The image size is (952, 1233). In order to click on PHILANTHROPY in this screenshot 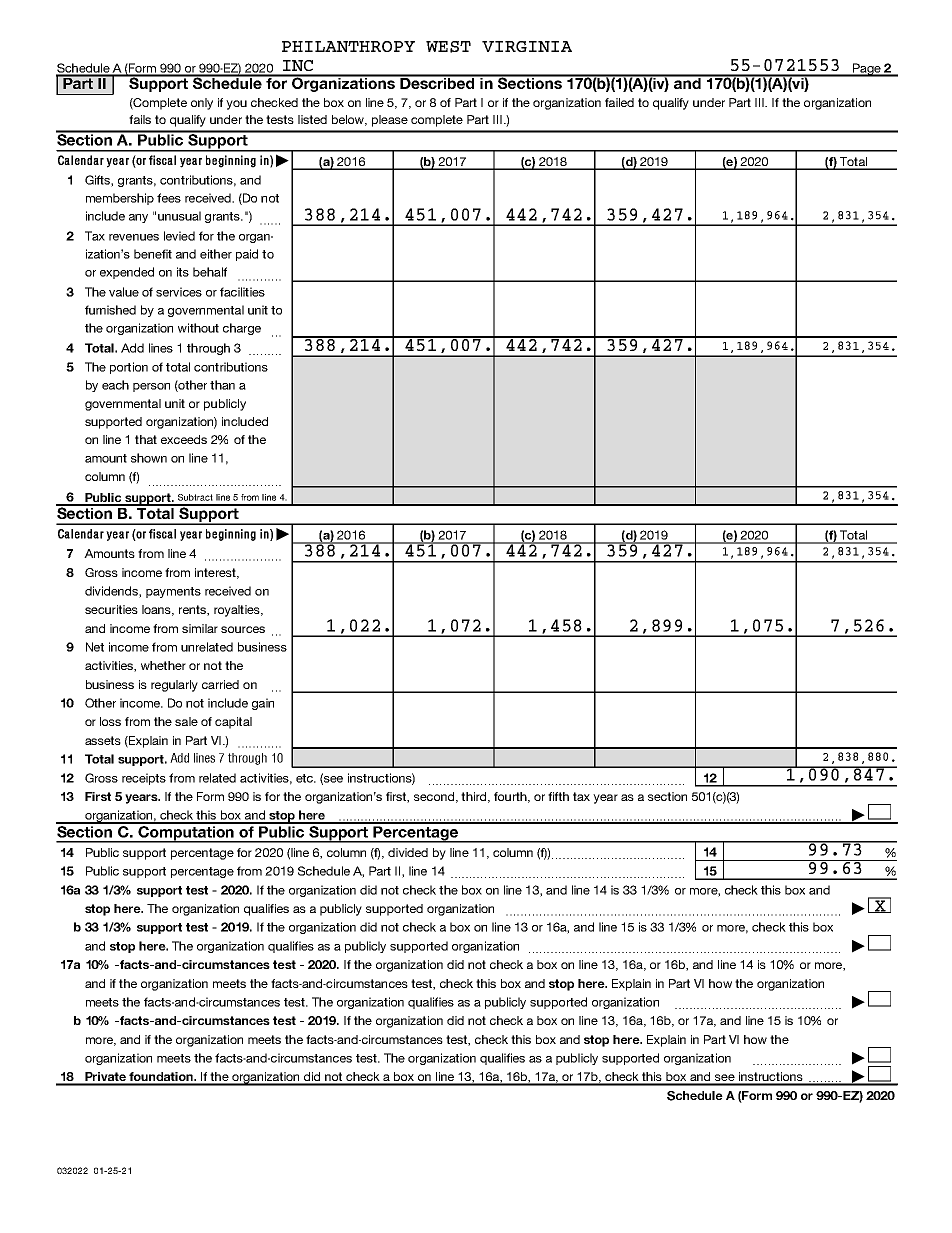, I will do `click(348, 46)`.
